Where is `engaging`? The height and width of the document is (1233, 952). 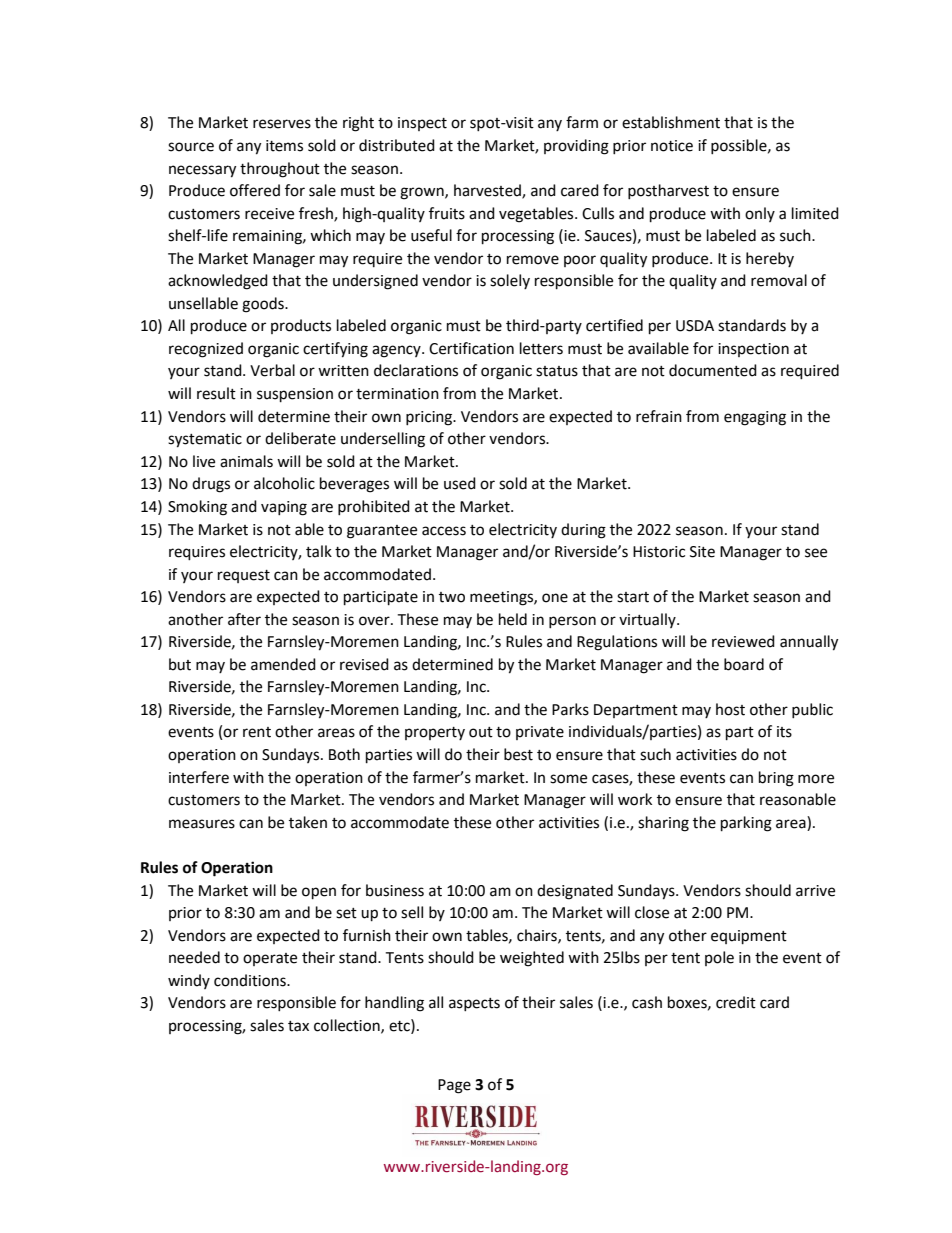 engaging is located at coordinates (755, 418).
